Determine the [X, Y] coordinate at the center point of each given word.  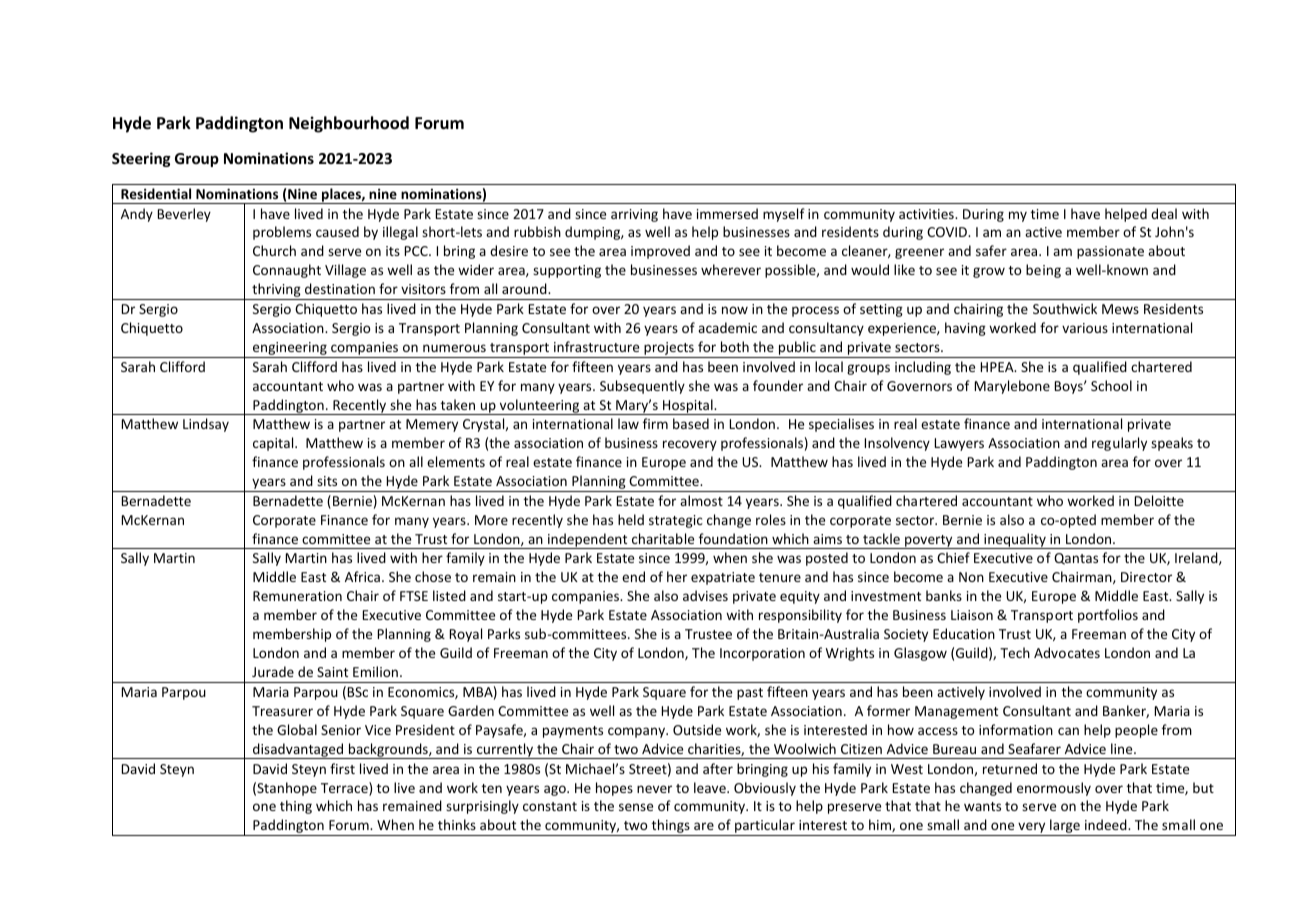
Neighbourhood [349, 124]
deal [1164, 213]
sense [636, 807]
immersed [727, 213]
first [342, 768]
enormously [1054, 789]
